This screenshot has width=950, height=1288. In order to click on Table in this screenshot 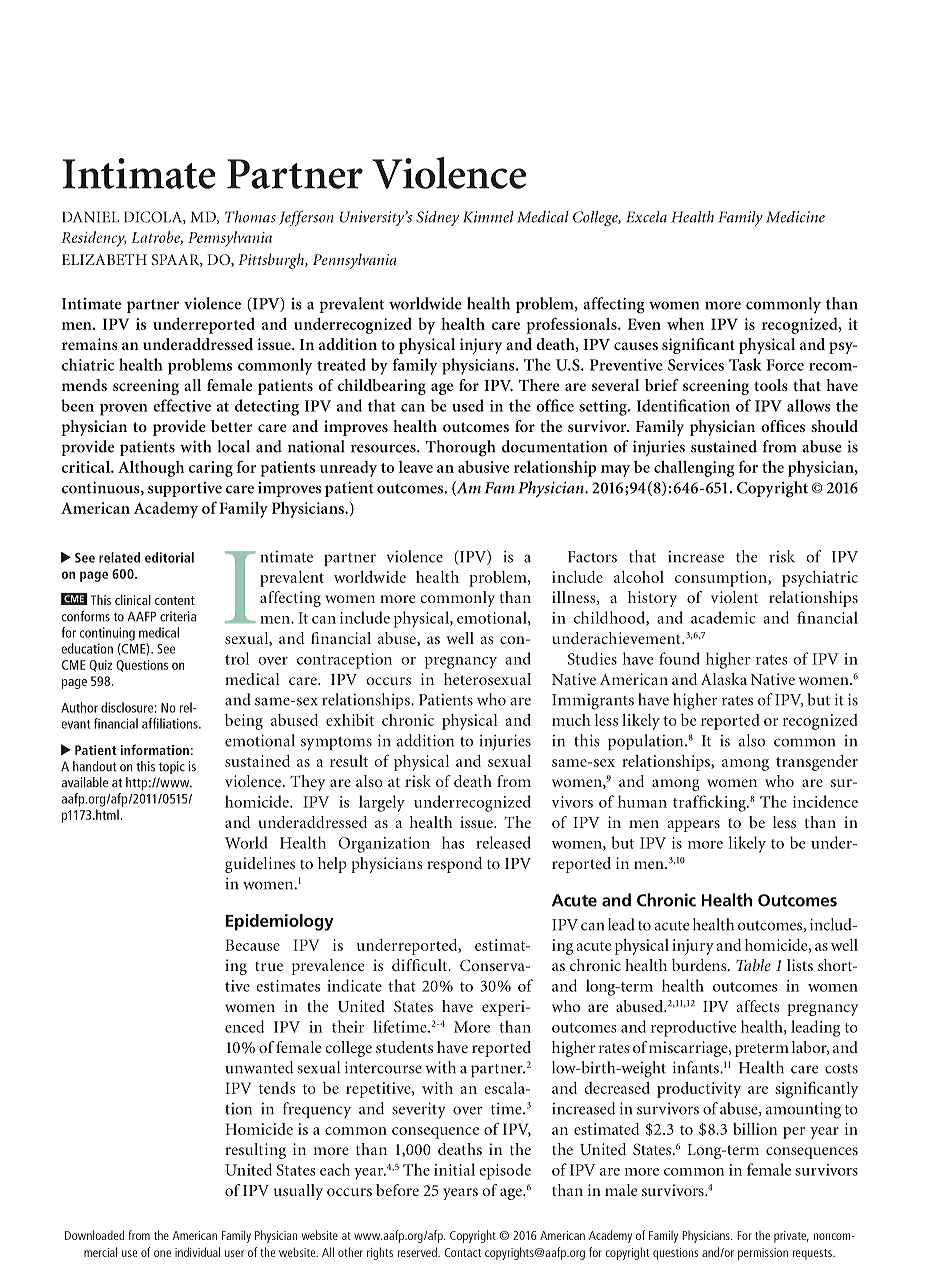, I will do `click(753, 965)`.
